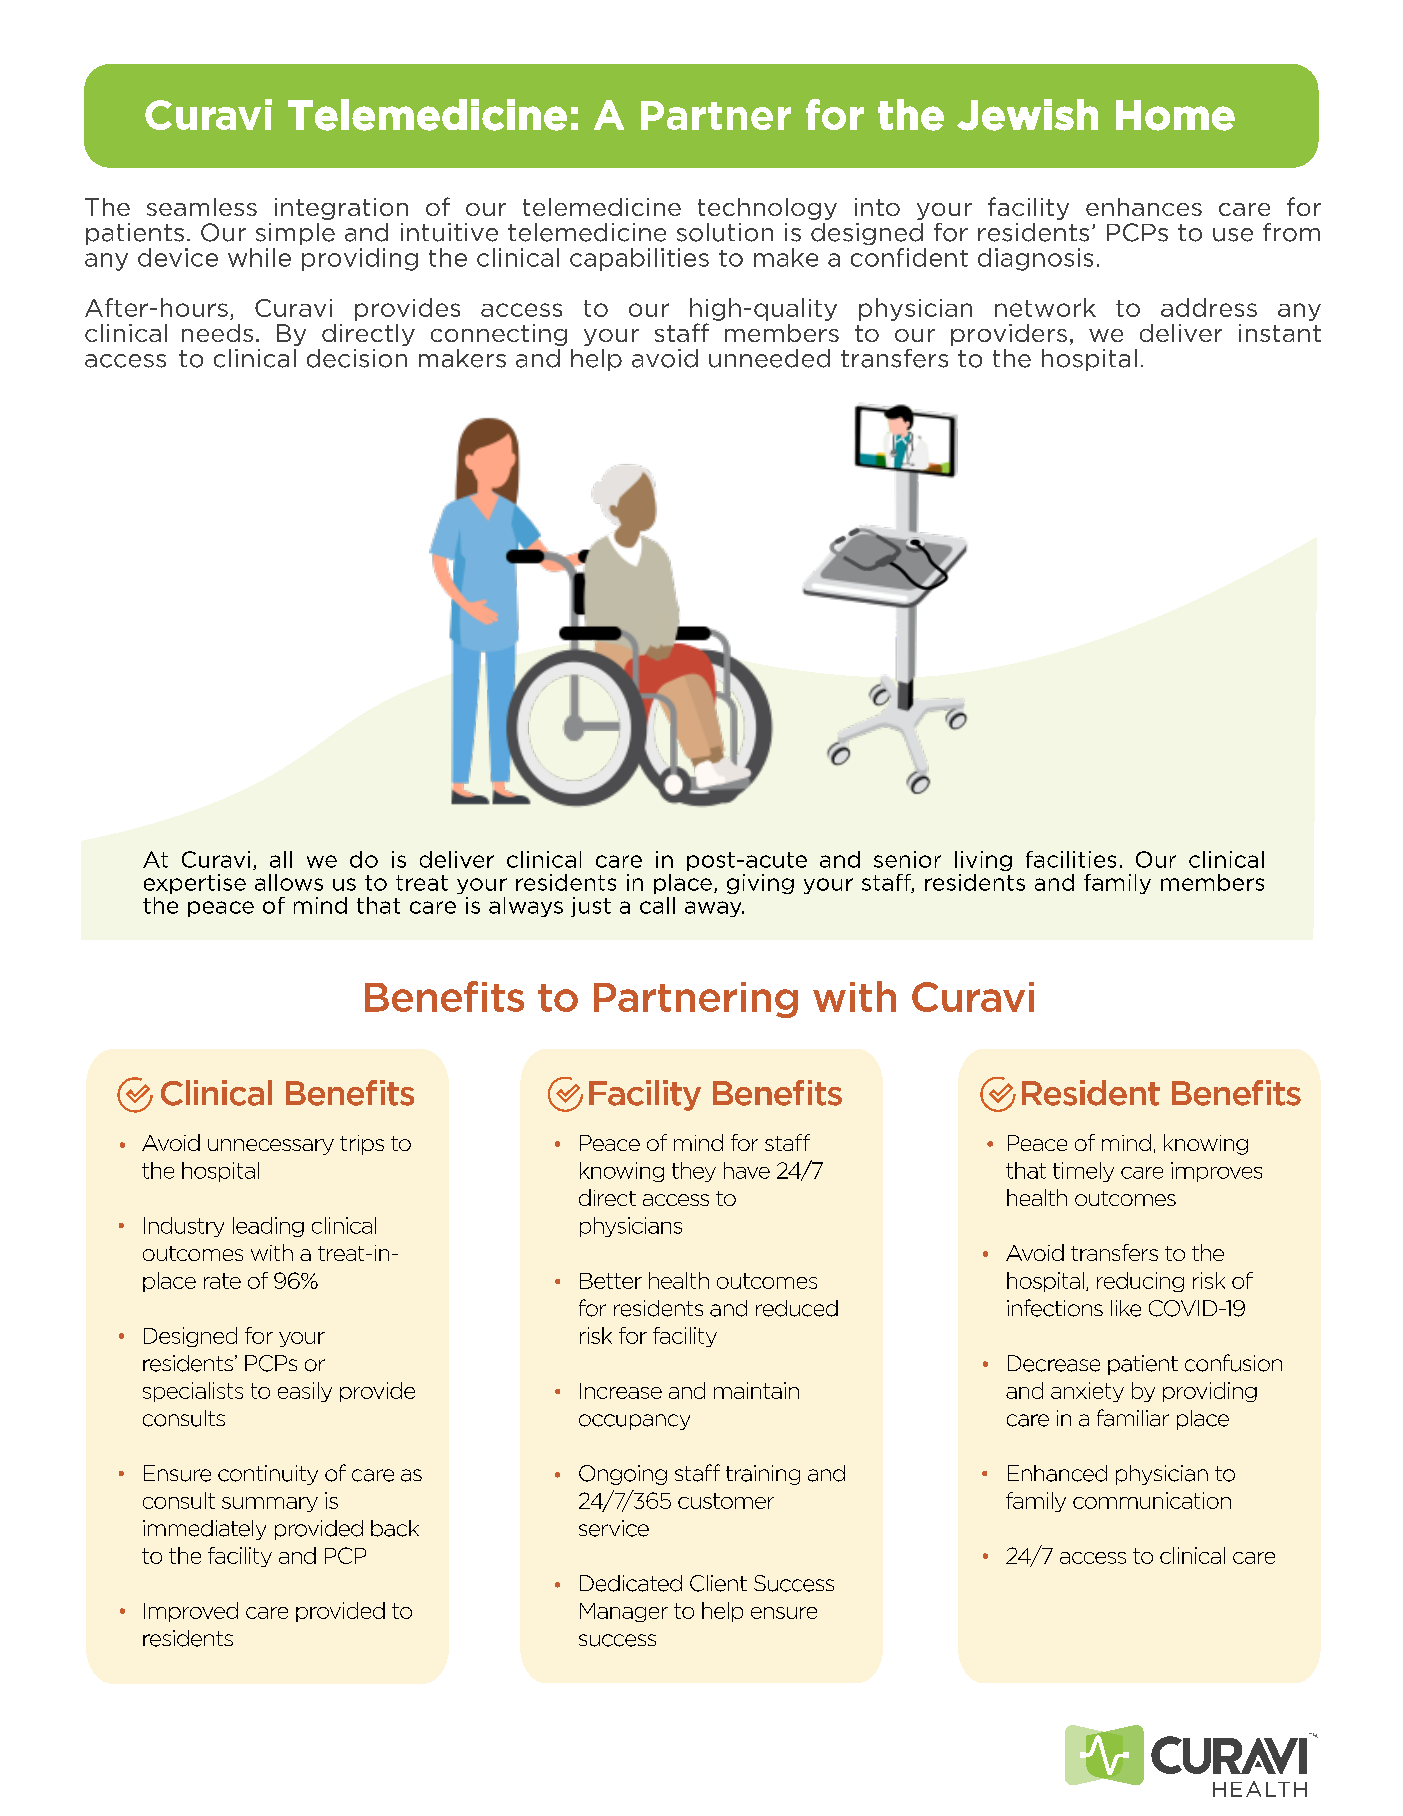  What do you see at coordinates (268, 1227) in the screenshot?
I see `leading` at bounding box center [268, 1227].
